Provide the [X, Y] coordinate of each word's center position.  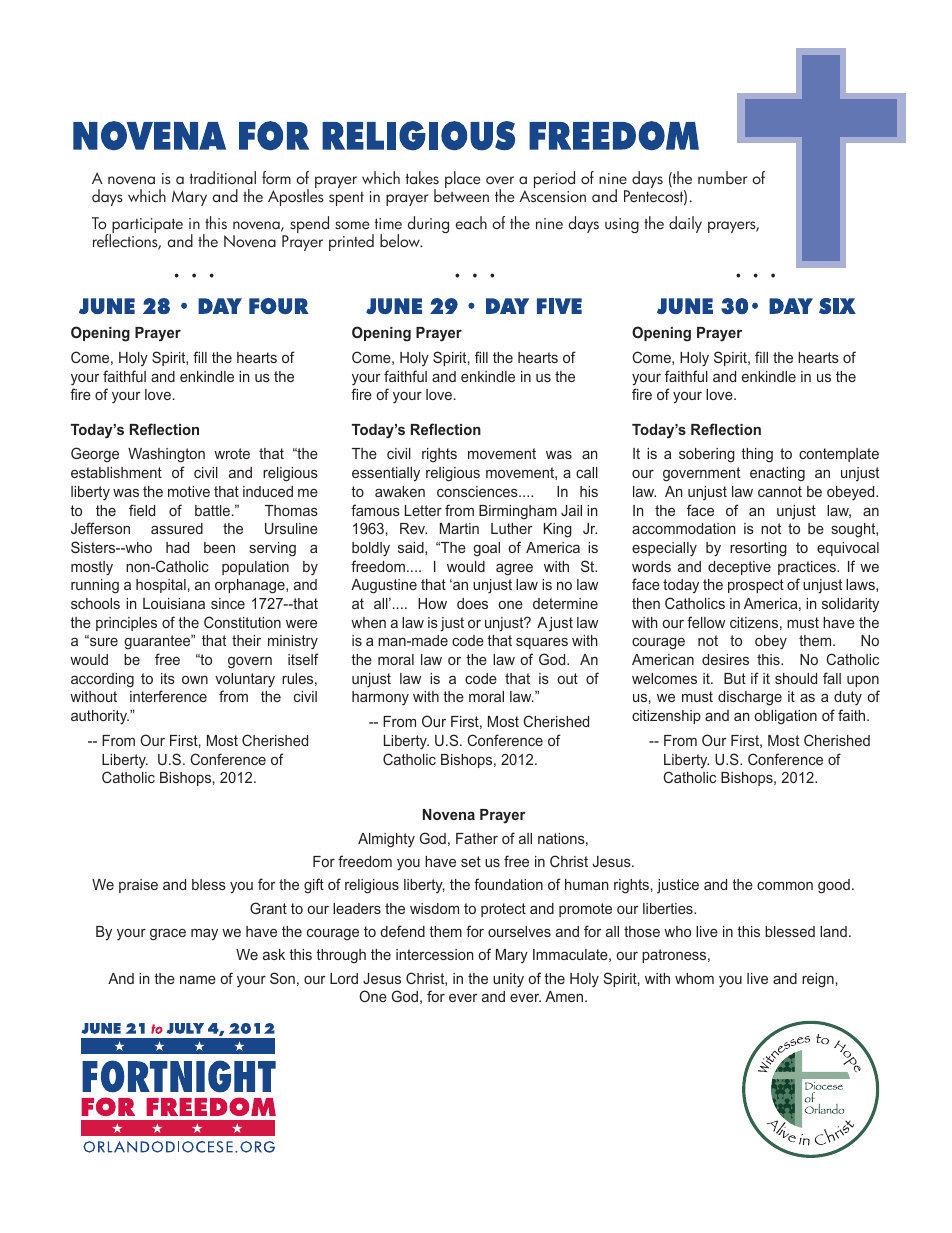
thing [757, 455]
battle [212, 510]
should [796, 678]
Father [477, 838]
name [198, 979]
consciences [478, 491]
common [785, 885]
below [401, 241]
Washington [166, 455]
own [195, 680]
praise [138, 886]
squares [542, 643]
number [722, 178]
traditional [223, 178]
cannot [780, 491]
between [461, 195]
